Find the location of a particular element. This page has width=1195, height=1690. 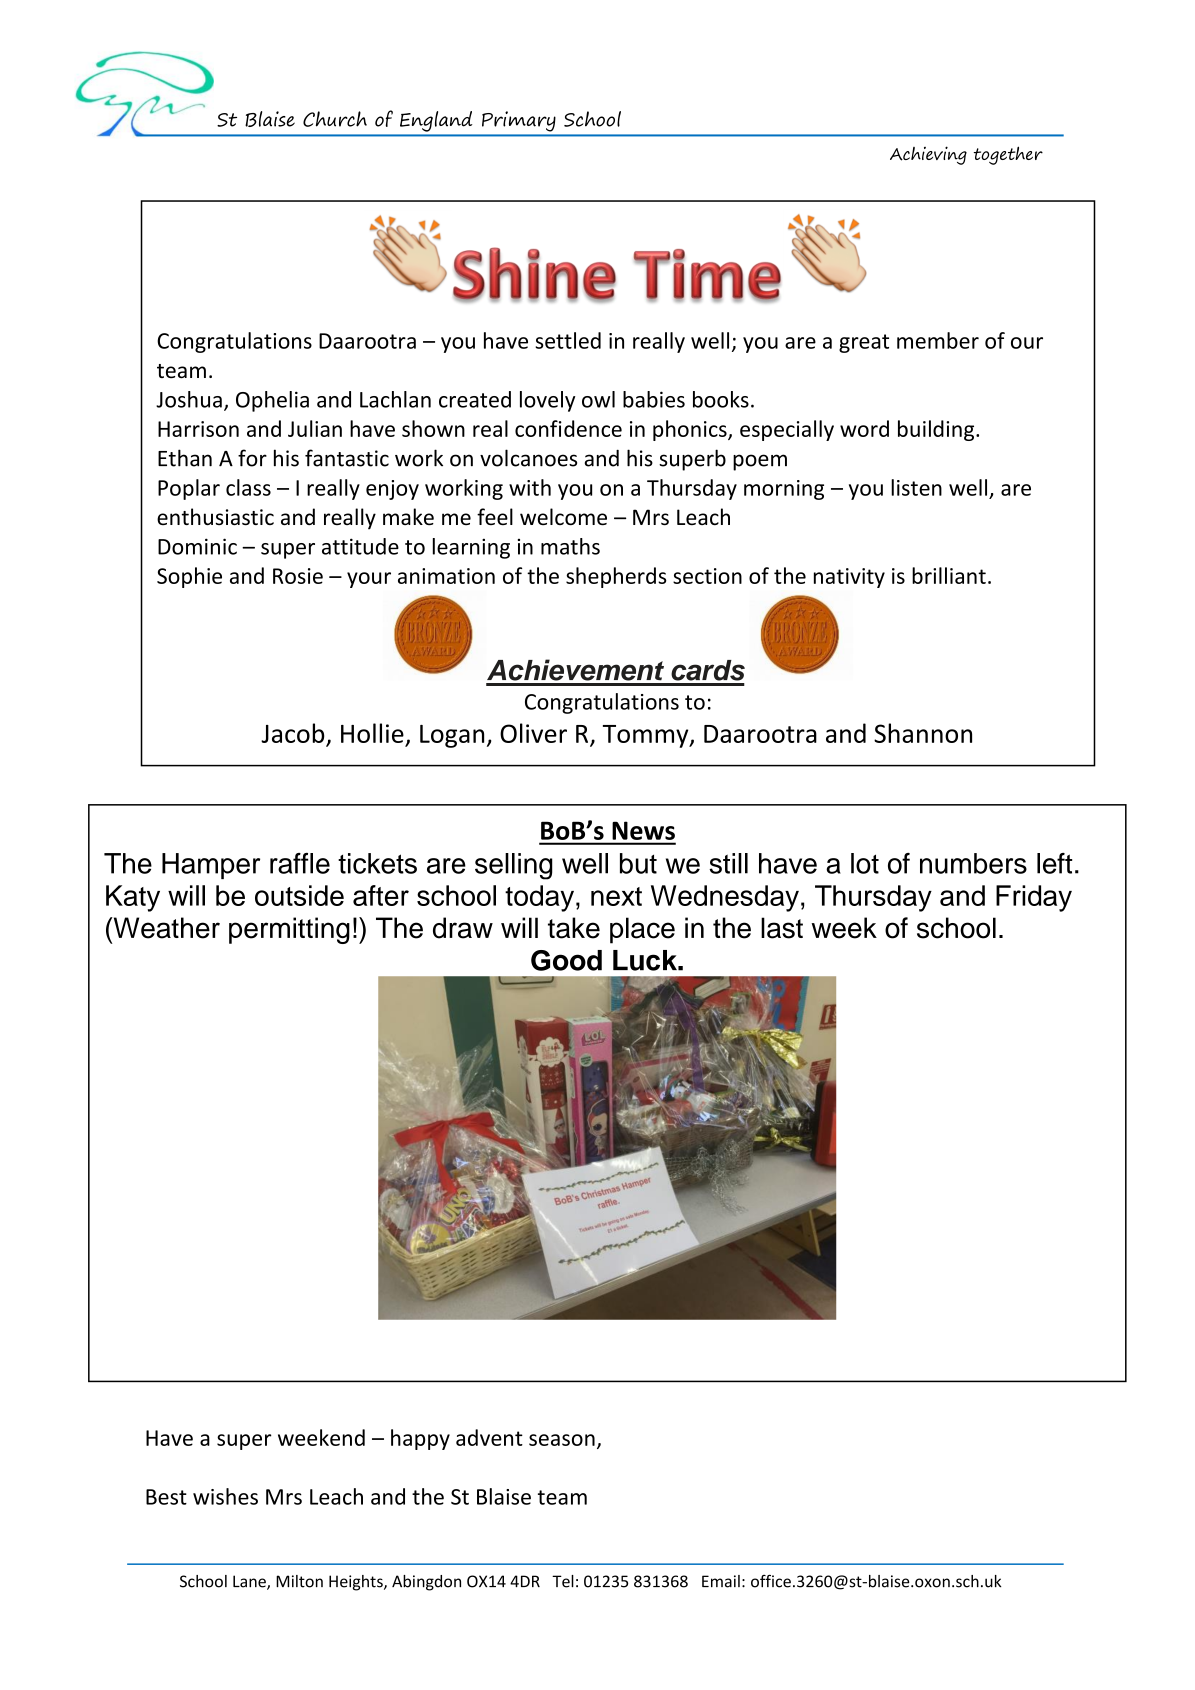

Tel is located at coordinates (563, 1581).
